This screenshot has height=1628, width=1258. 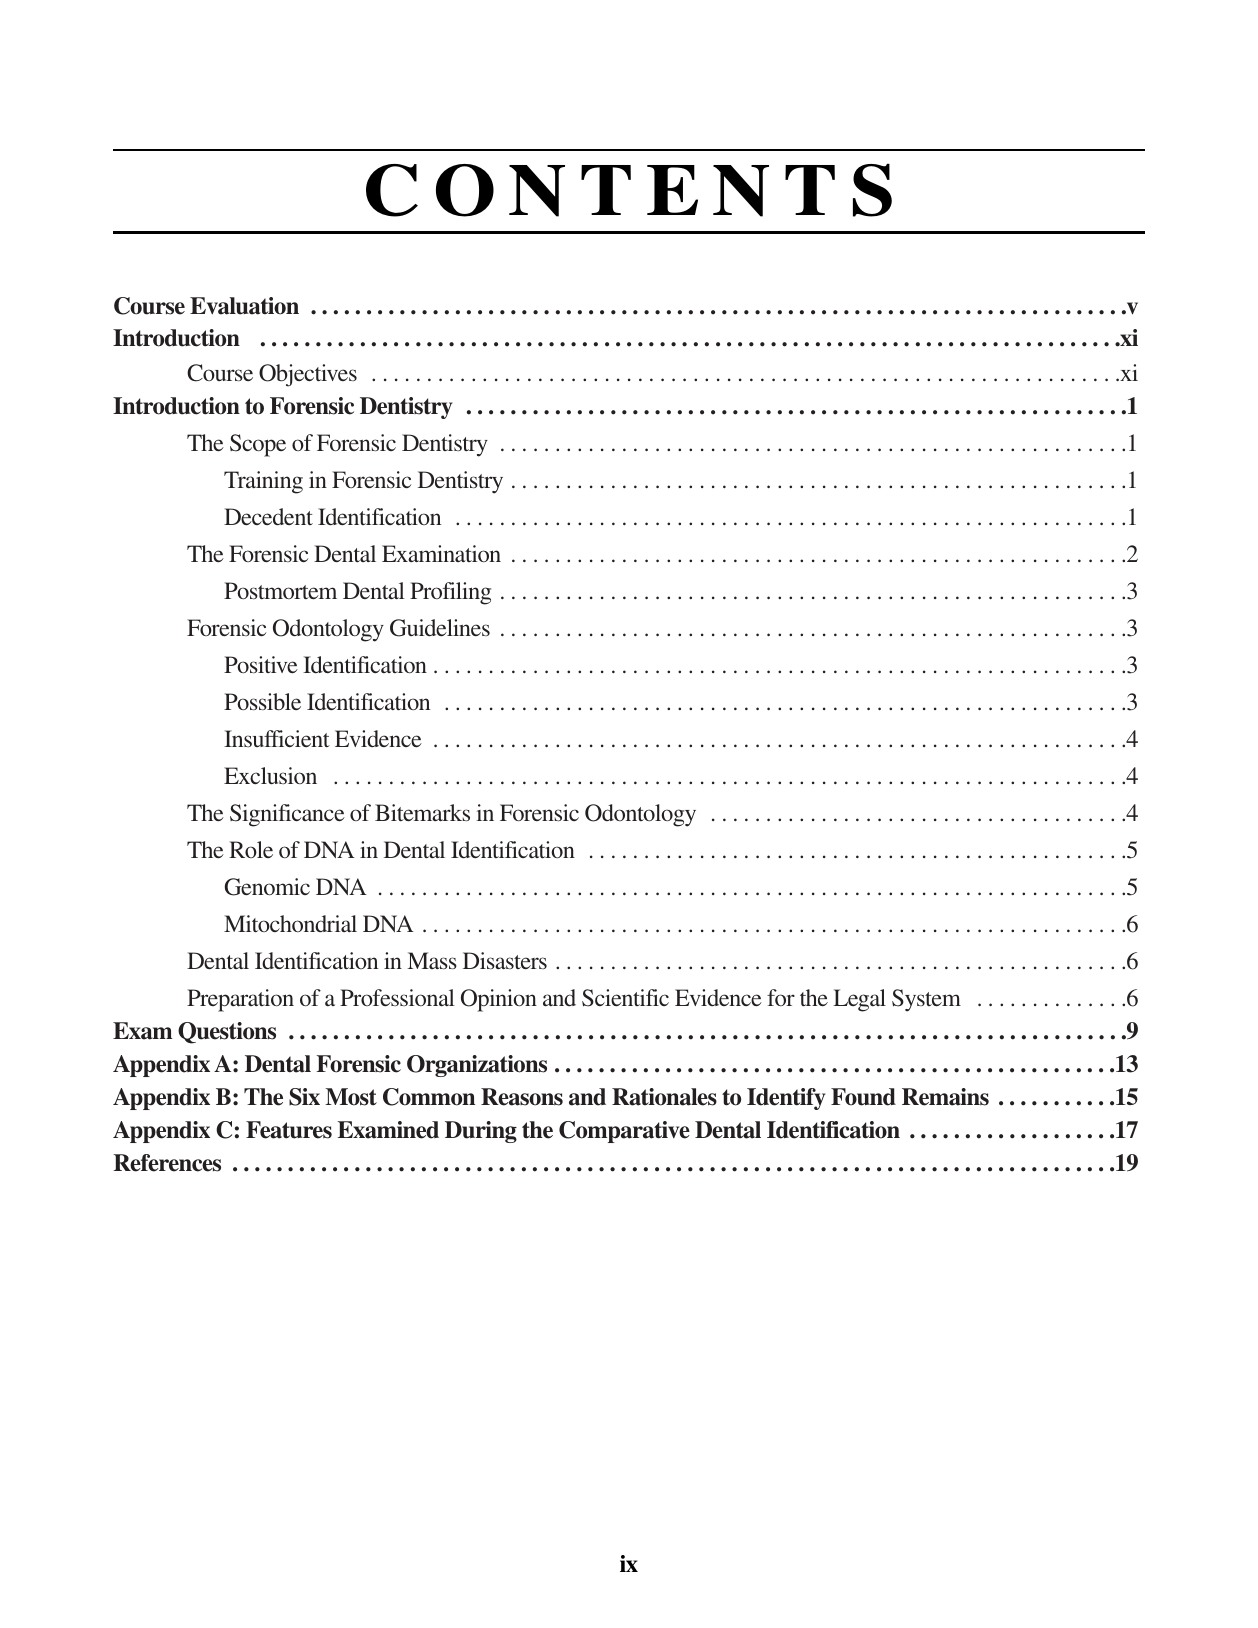 I want to click on Features, so click(x=289, y=1130).
